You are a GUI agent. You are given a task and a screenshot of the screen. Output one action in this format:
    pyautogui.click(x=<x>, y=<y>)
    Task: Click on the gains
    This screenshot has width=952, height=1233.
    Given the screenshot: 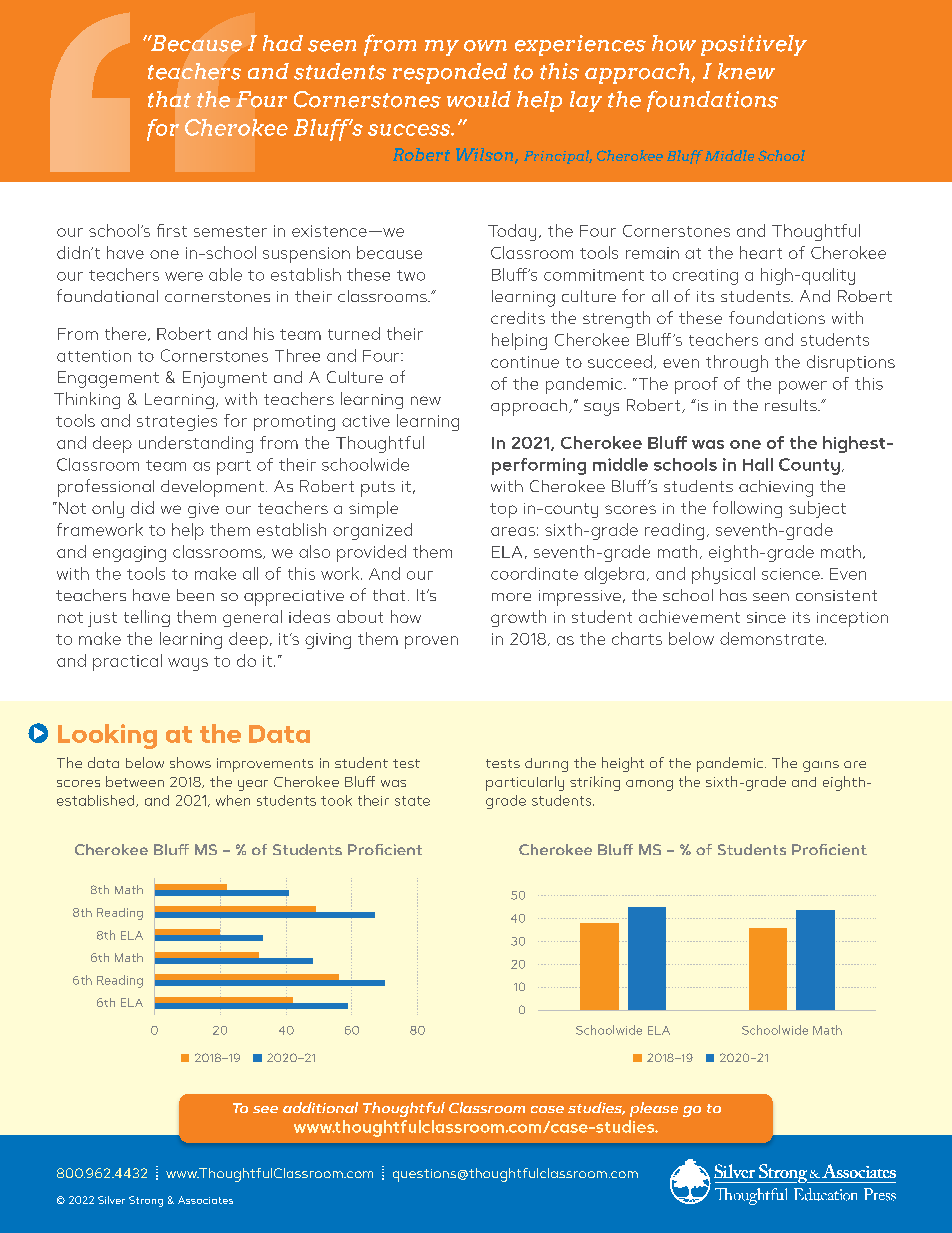 What is the action you would take?
    pyautogui.click(x=821, y=766)
